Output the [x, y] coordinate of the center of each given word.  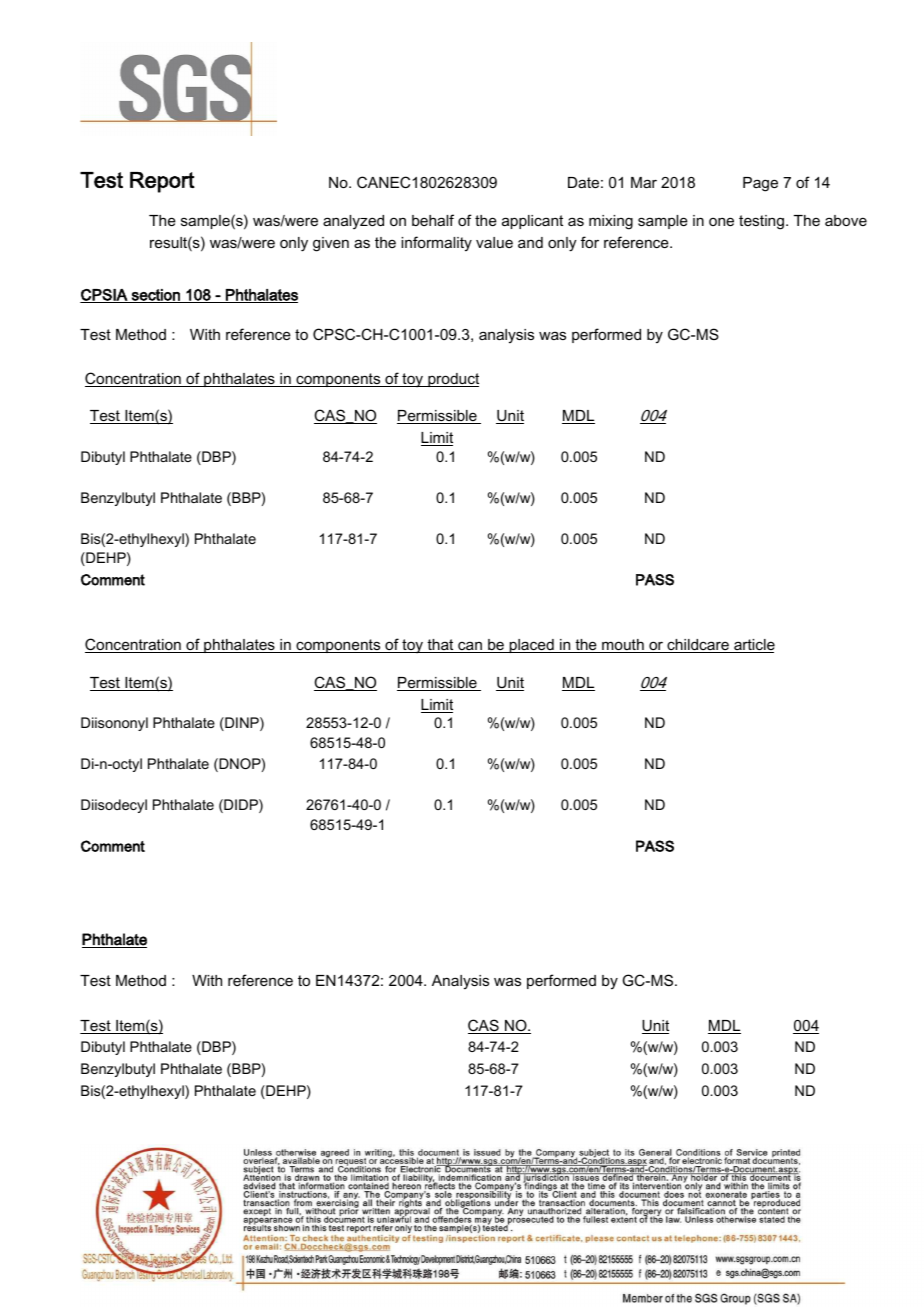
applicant [532, 222]
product [452, 380]
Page [760, 184]
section [155, 296]
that [440, 646]
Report [162, 182]
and [530, 242]
